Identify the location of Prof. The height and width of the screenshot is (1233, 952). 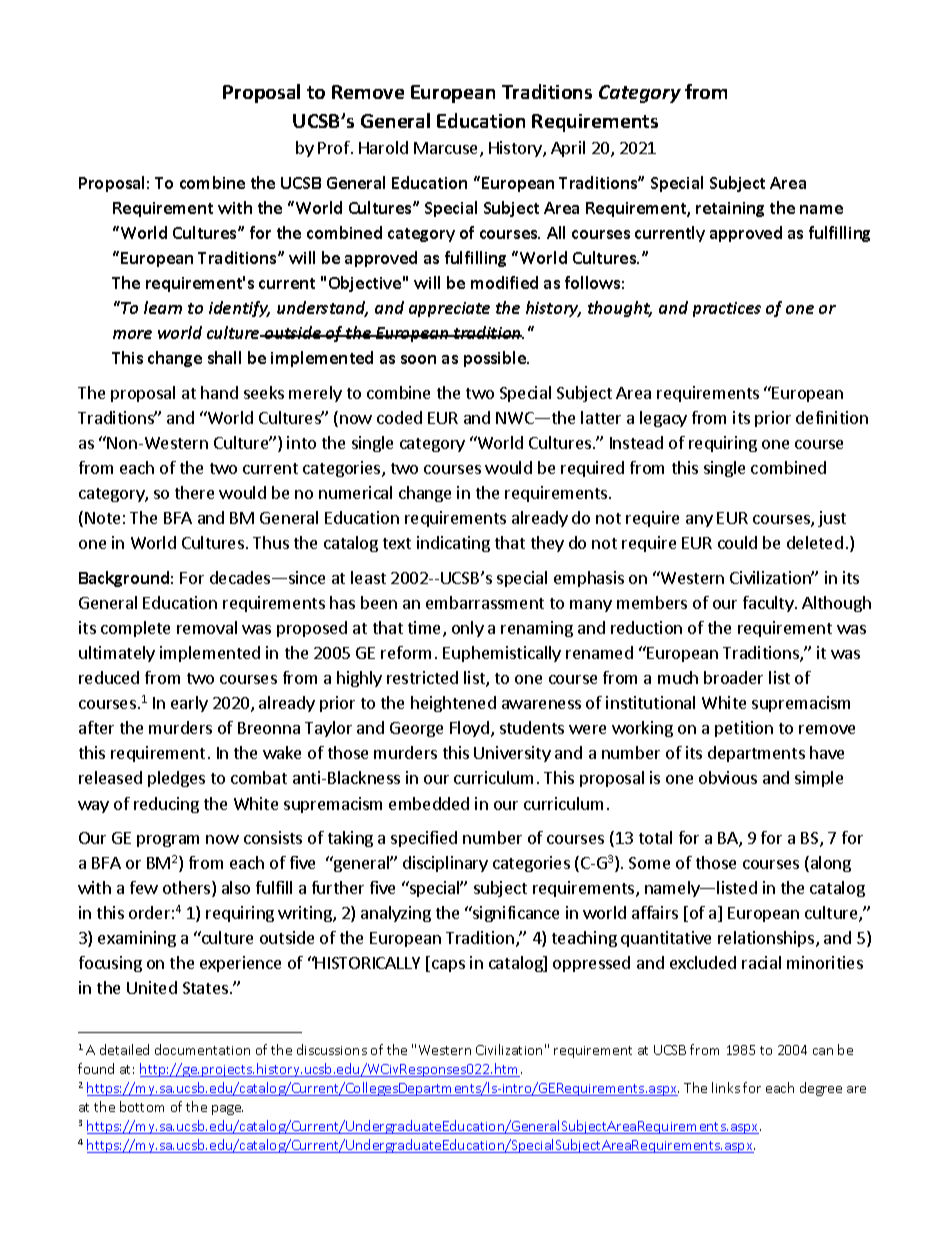
(335, 147).
